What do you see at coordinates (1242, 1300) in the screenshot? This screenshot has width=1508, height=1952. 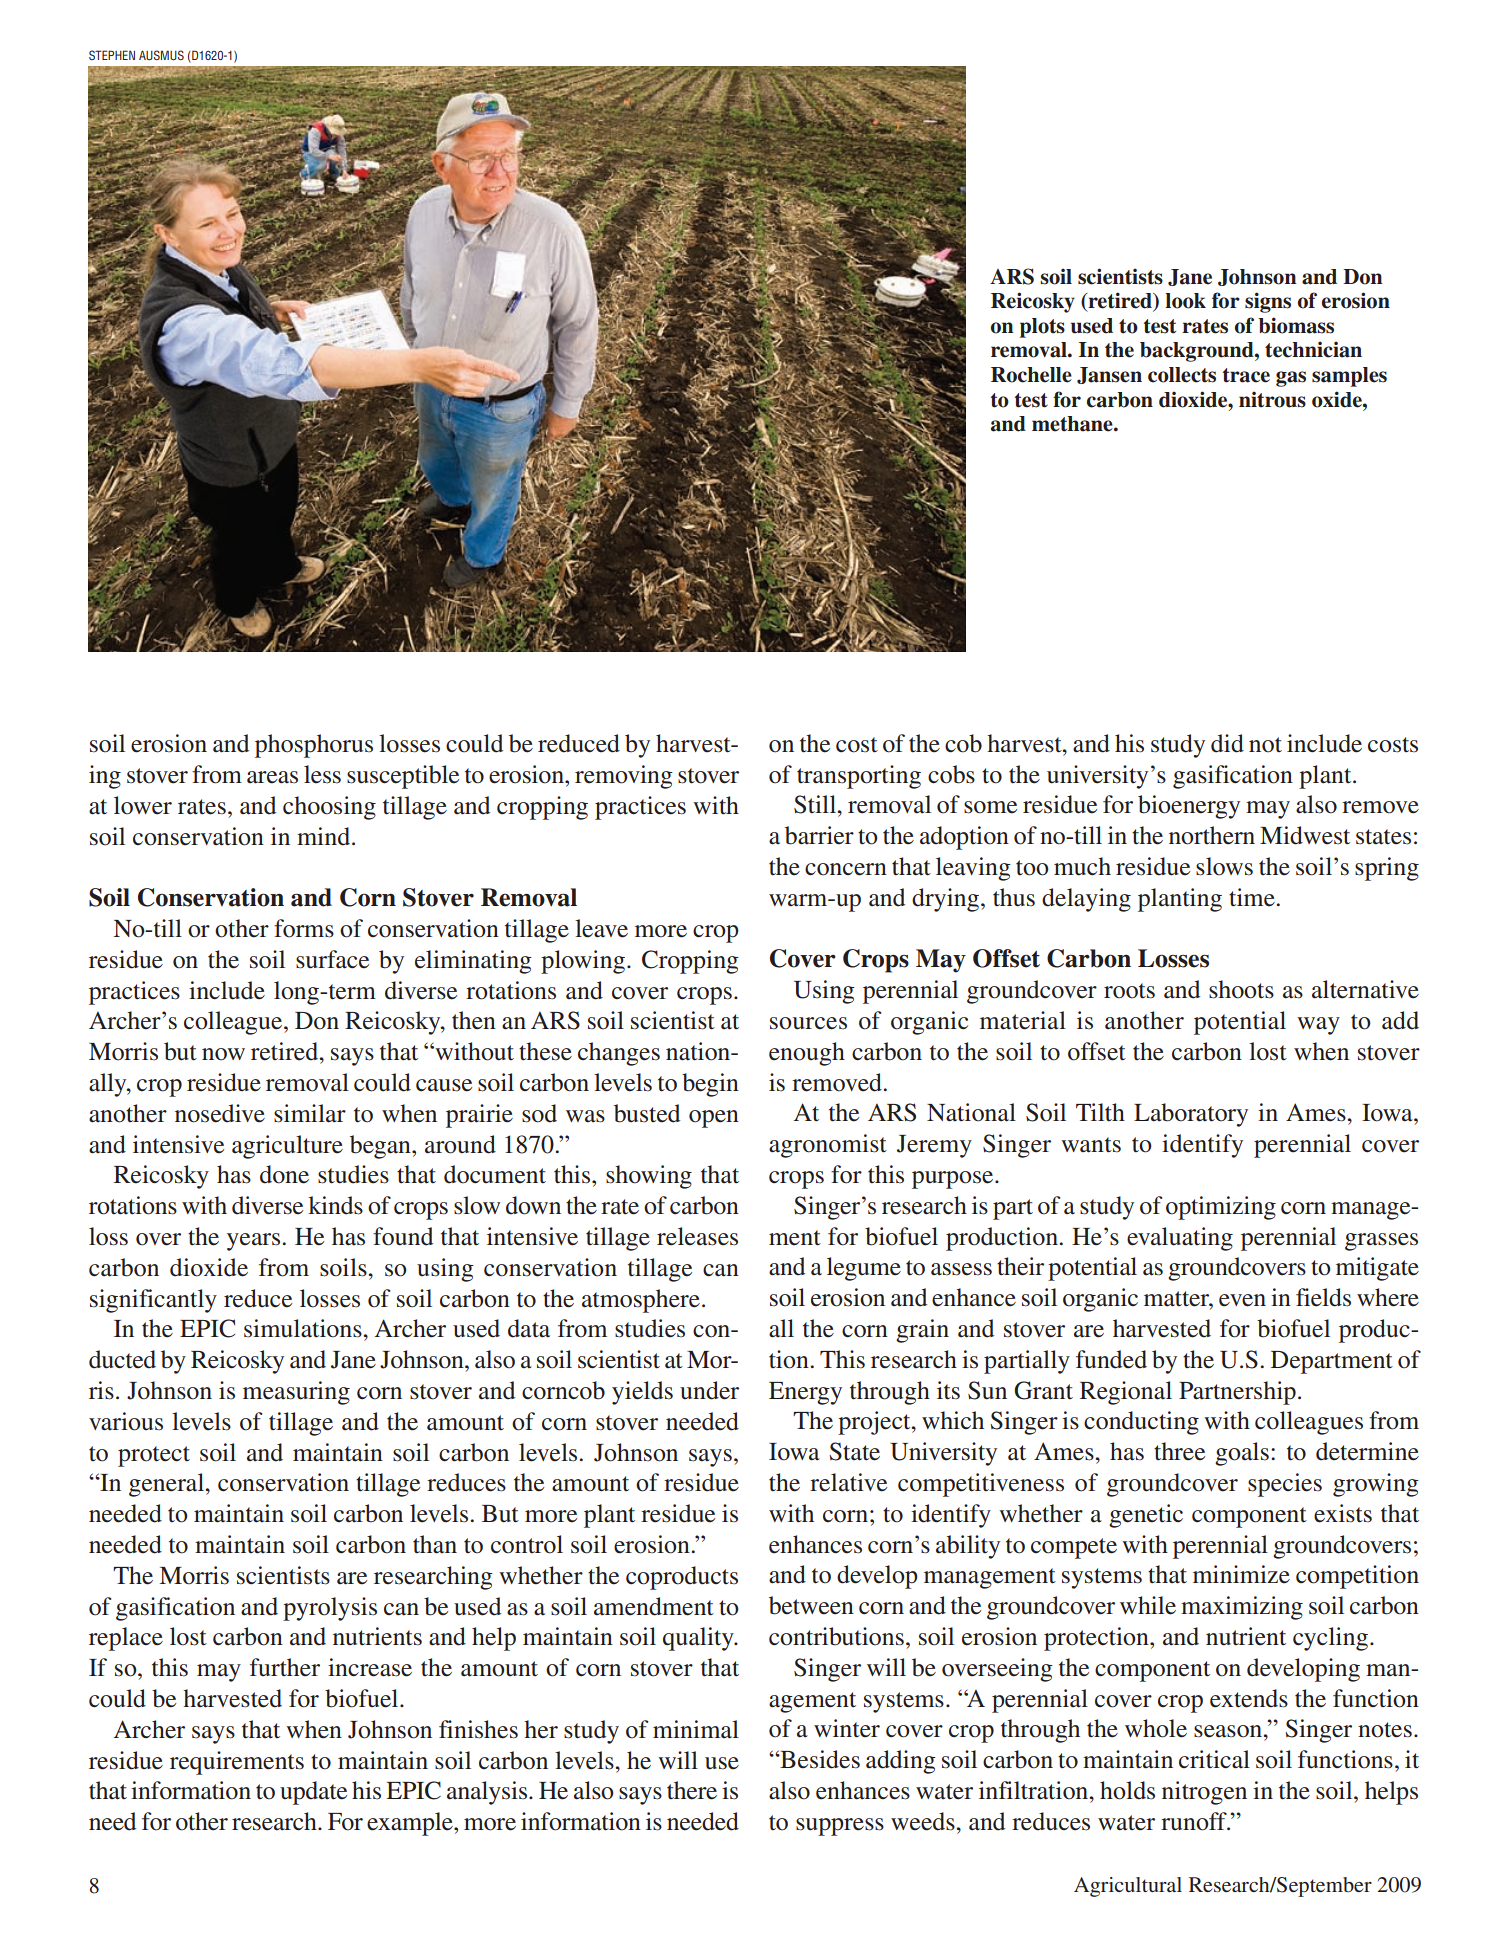 I see `even` at bounding box center [1242, 1300].
